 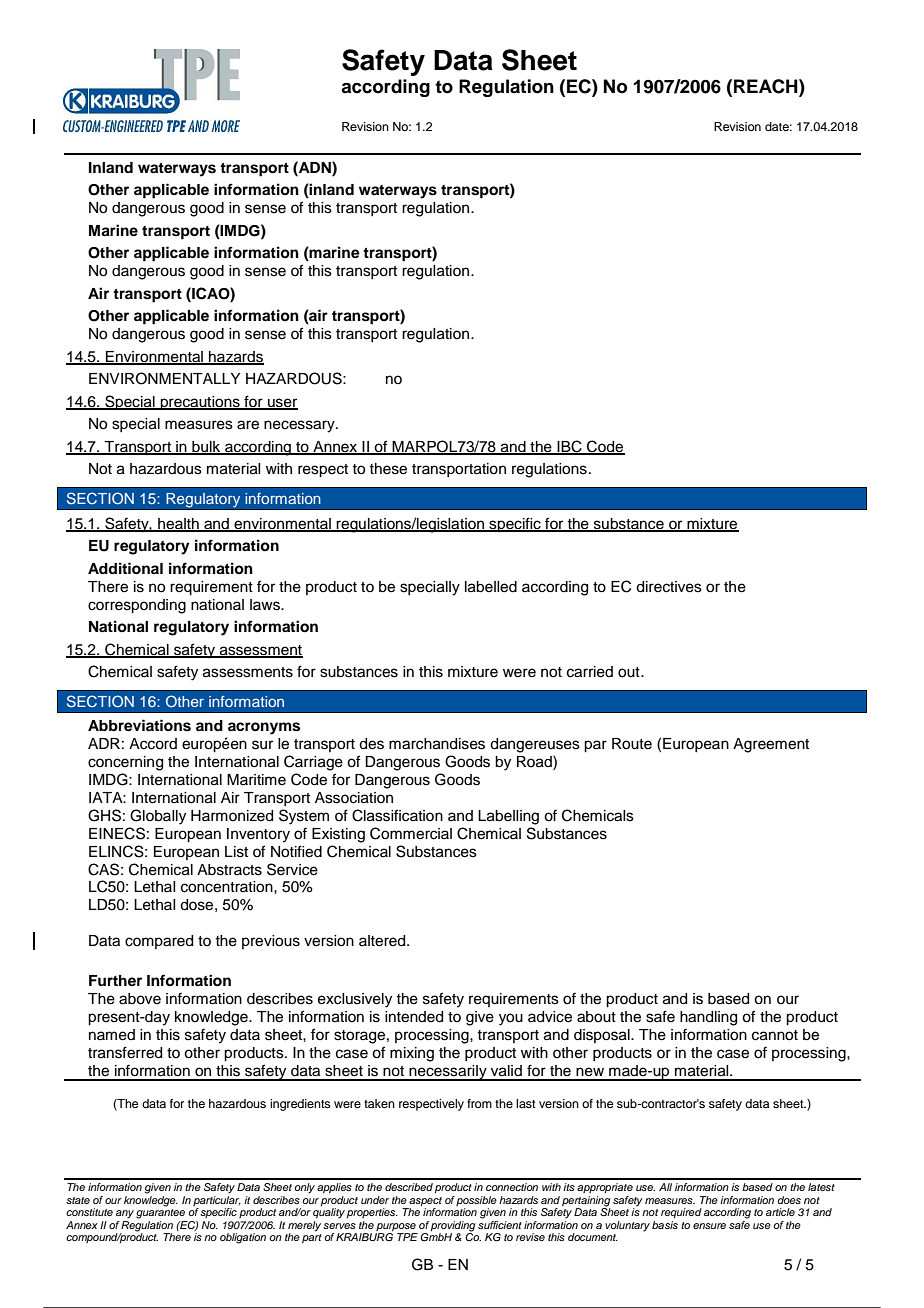 I want to click on handling, so click(x=708, y=1018).
